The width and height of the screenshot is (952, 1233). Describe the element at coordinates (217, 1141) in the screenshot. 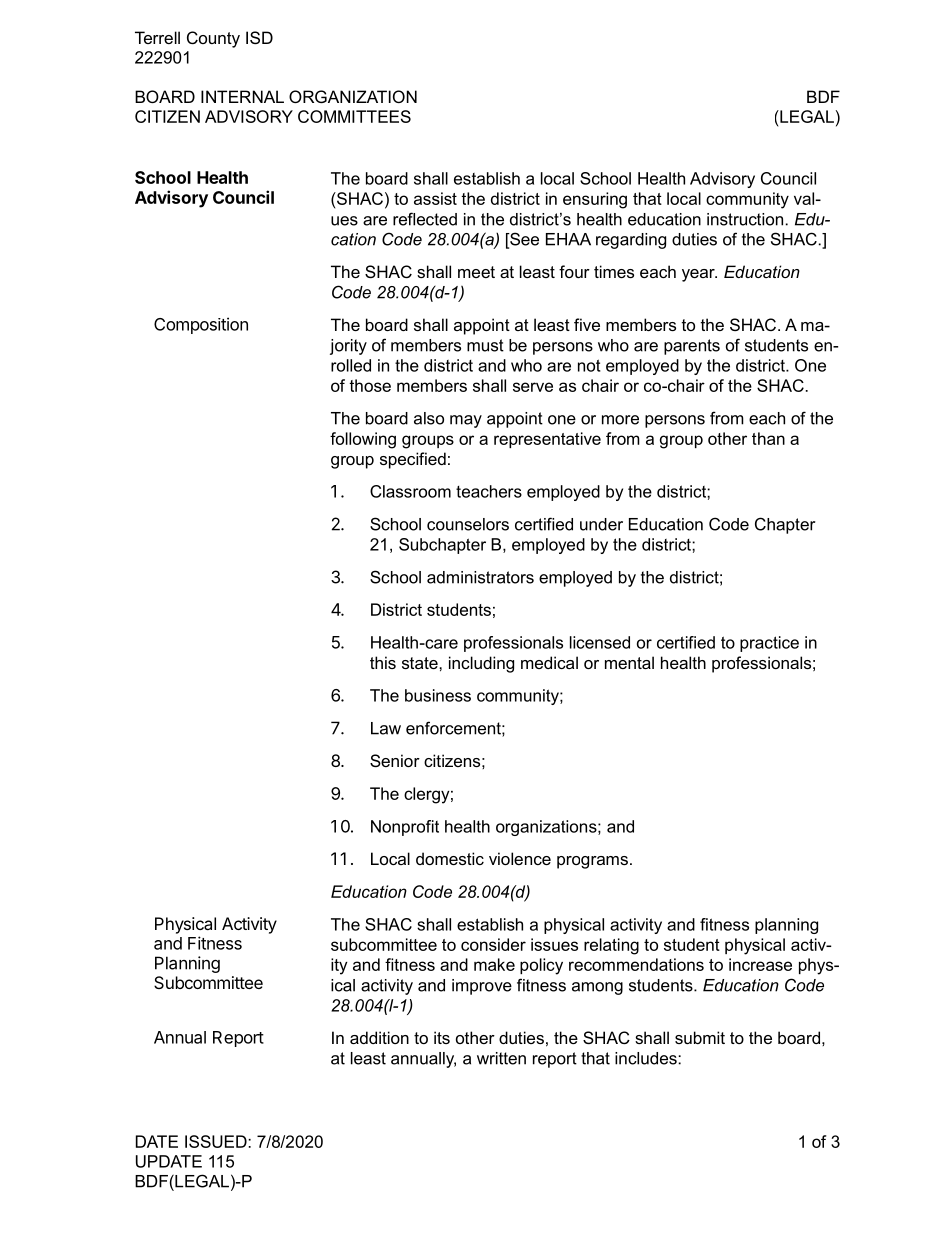

I see `ISSUED` at that location.
